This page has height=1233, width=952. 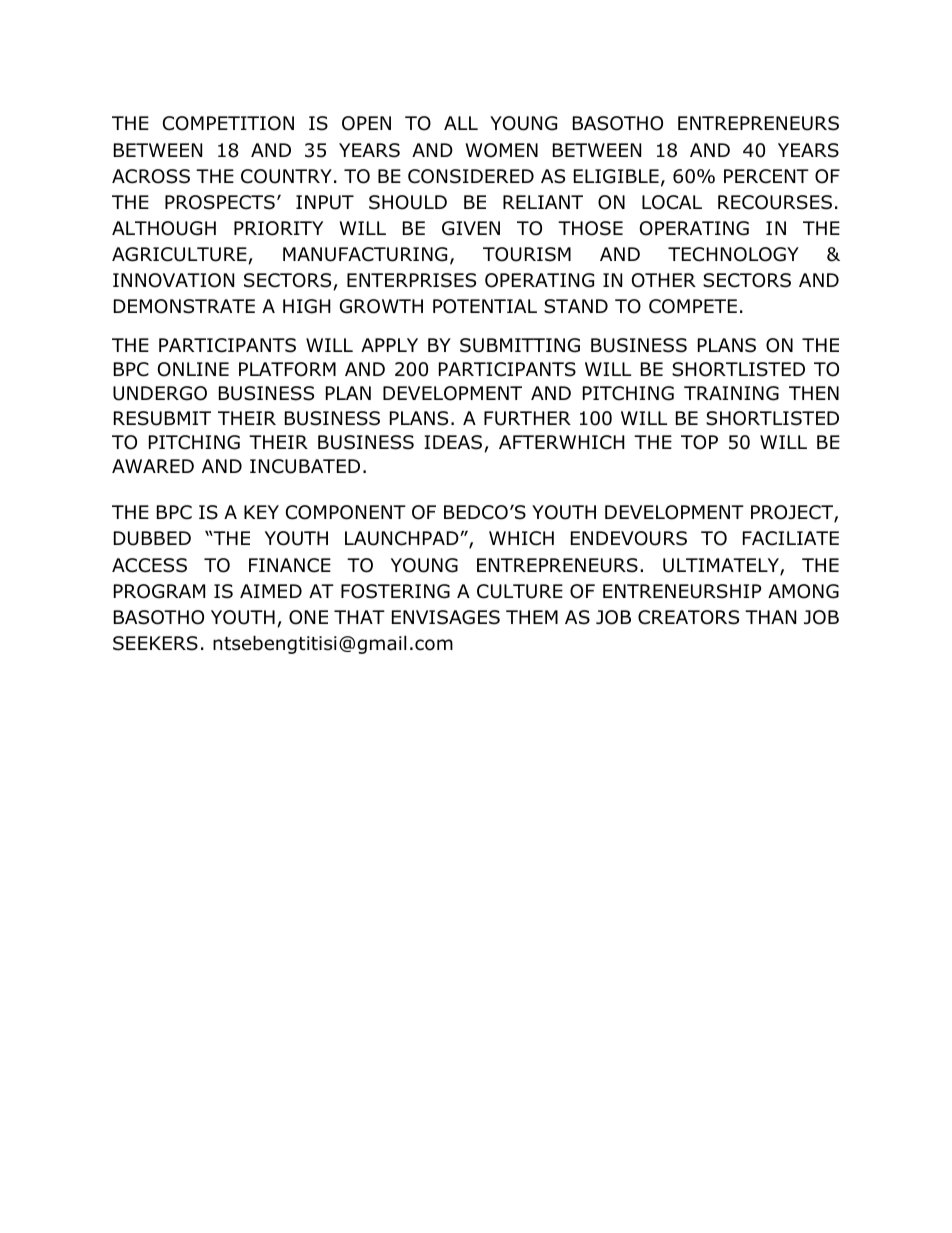 What do you see at coordinates (766, 176) in the page?
I see `PERCENT` at bounding box center [766, 176].
